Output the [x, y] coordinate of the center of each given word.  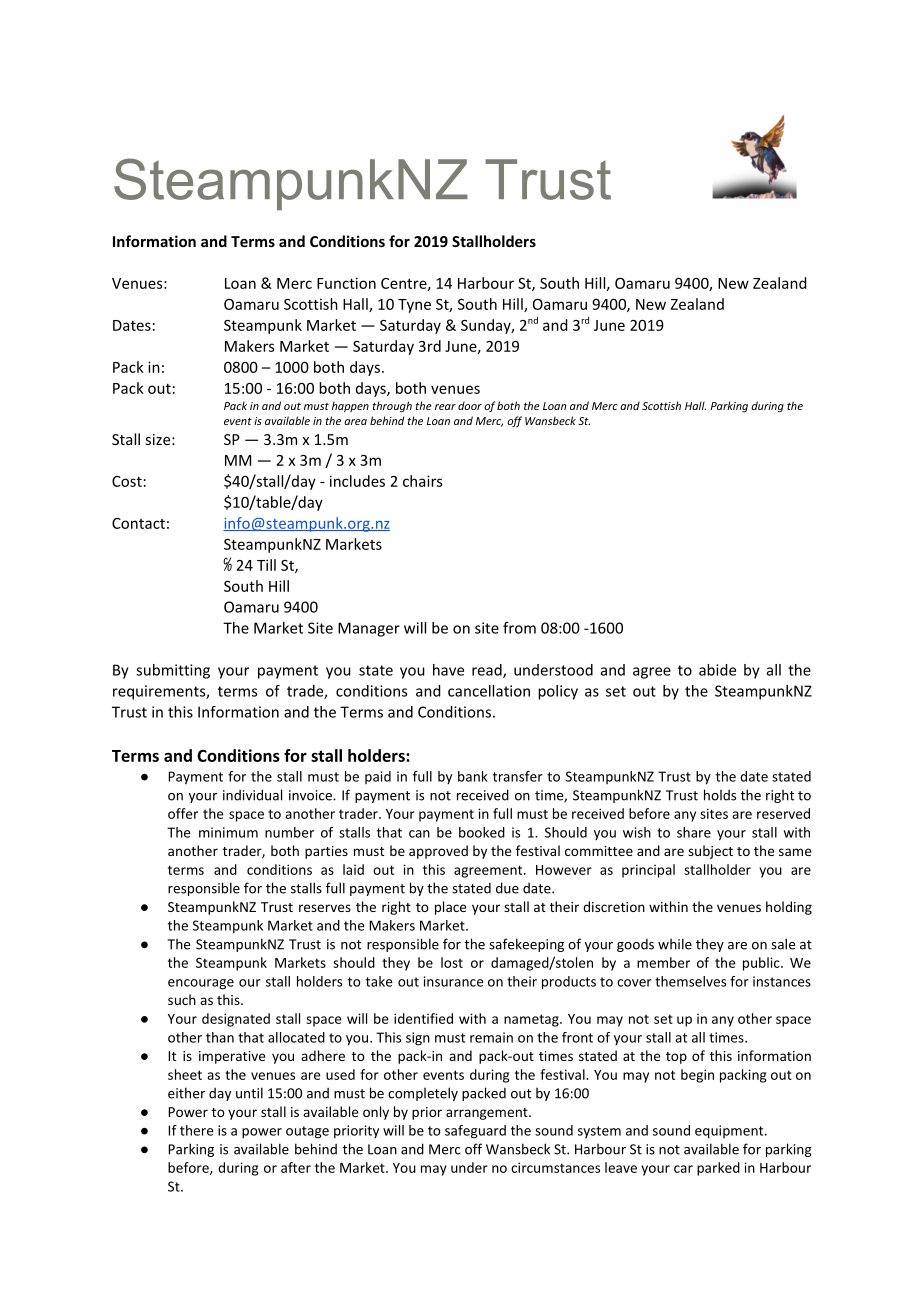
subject [710, 852]
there [197, 1130]
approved [438, 852]
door [470, 405]
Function [346, 283]
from [519, 628]
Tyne [414, 306]
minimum [228, 832]
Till [266, 565]
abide [717, 670]
